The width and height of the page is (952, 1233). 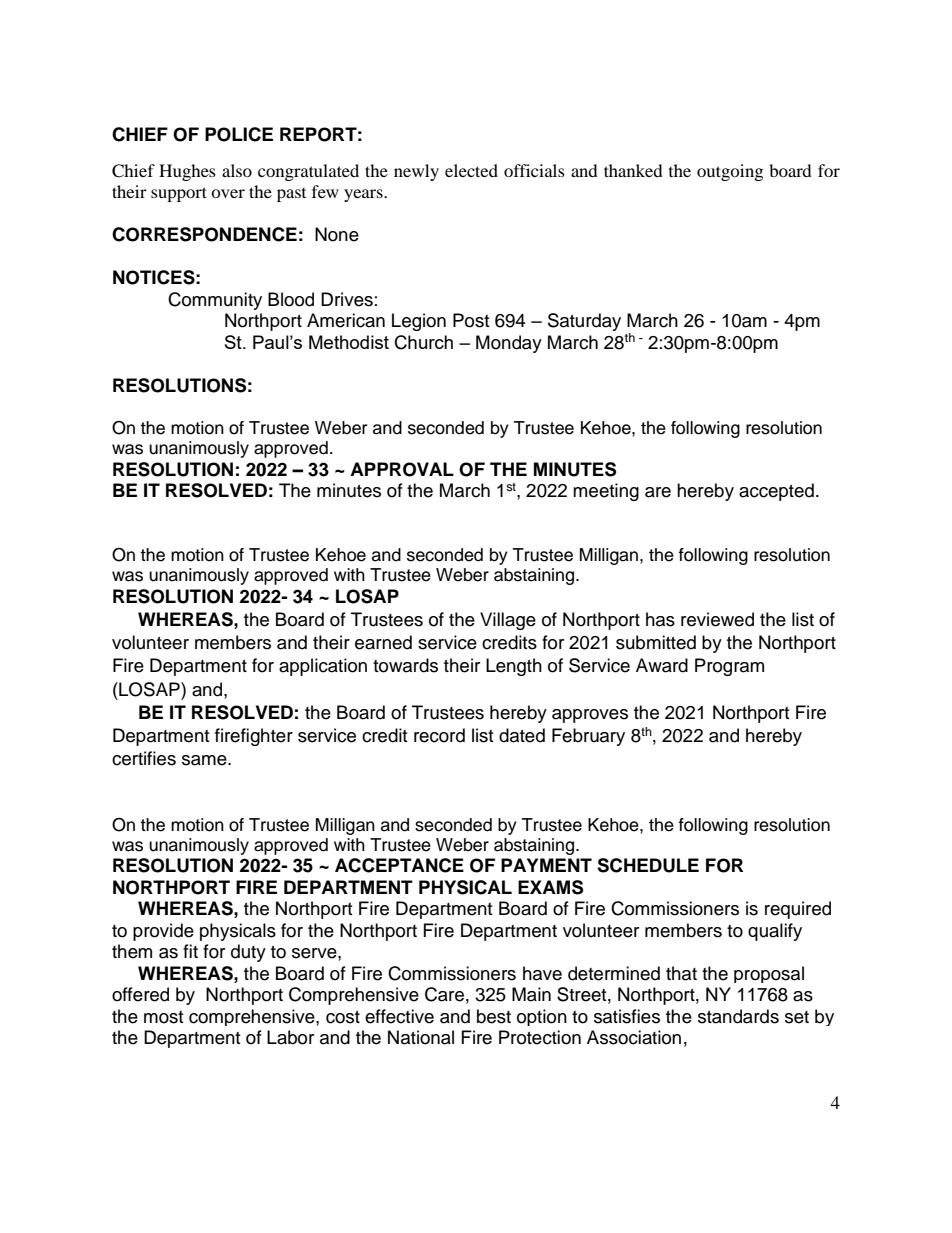 I want to click on outgoing, so click(x=730, y=172).
